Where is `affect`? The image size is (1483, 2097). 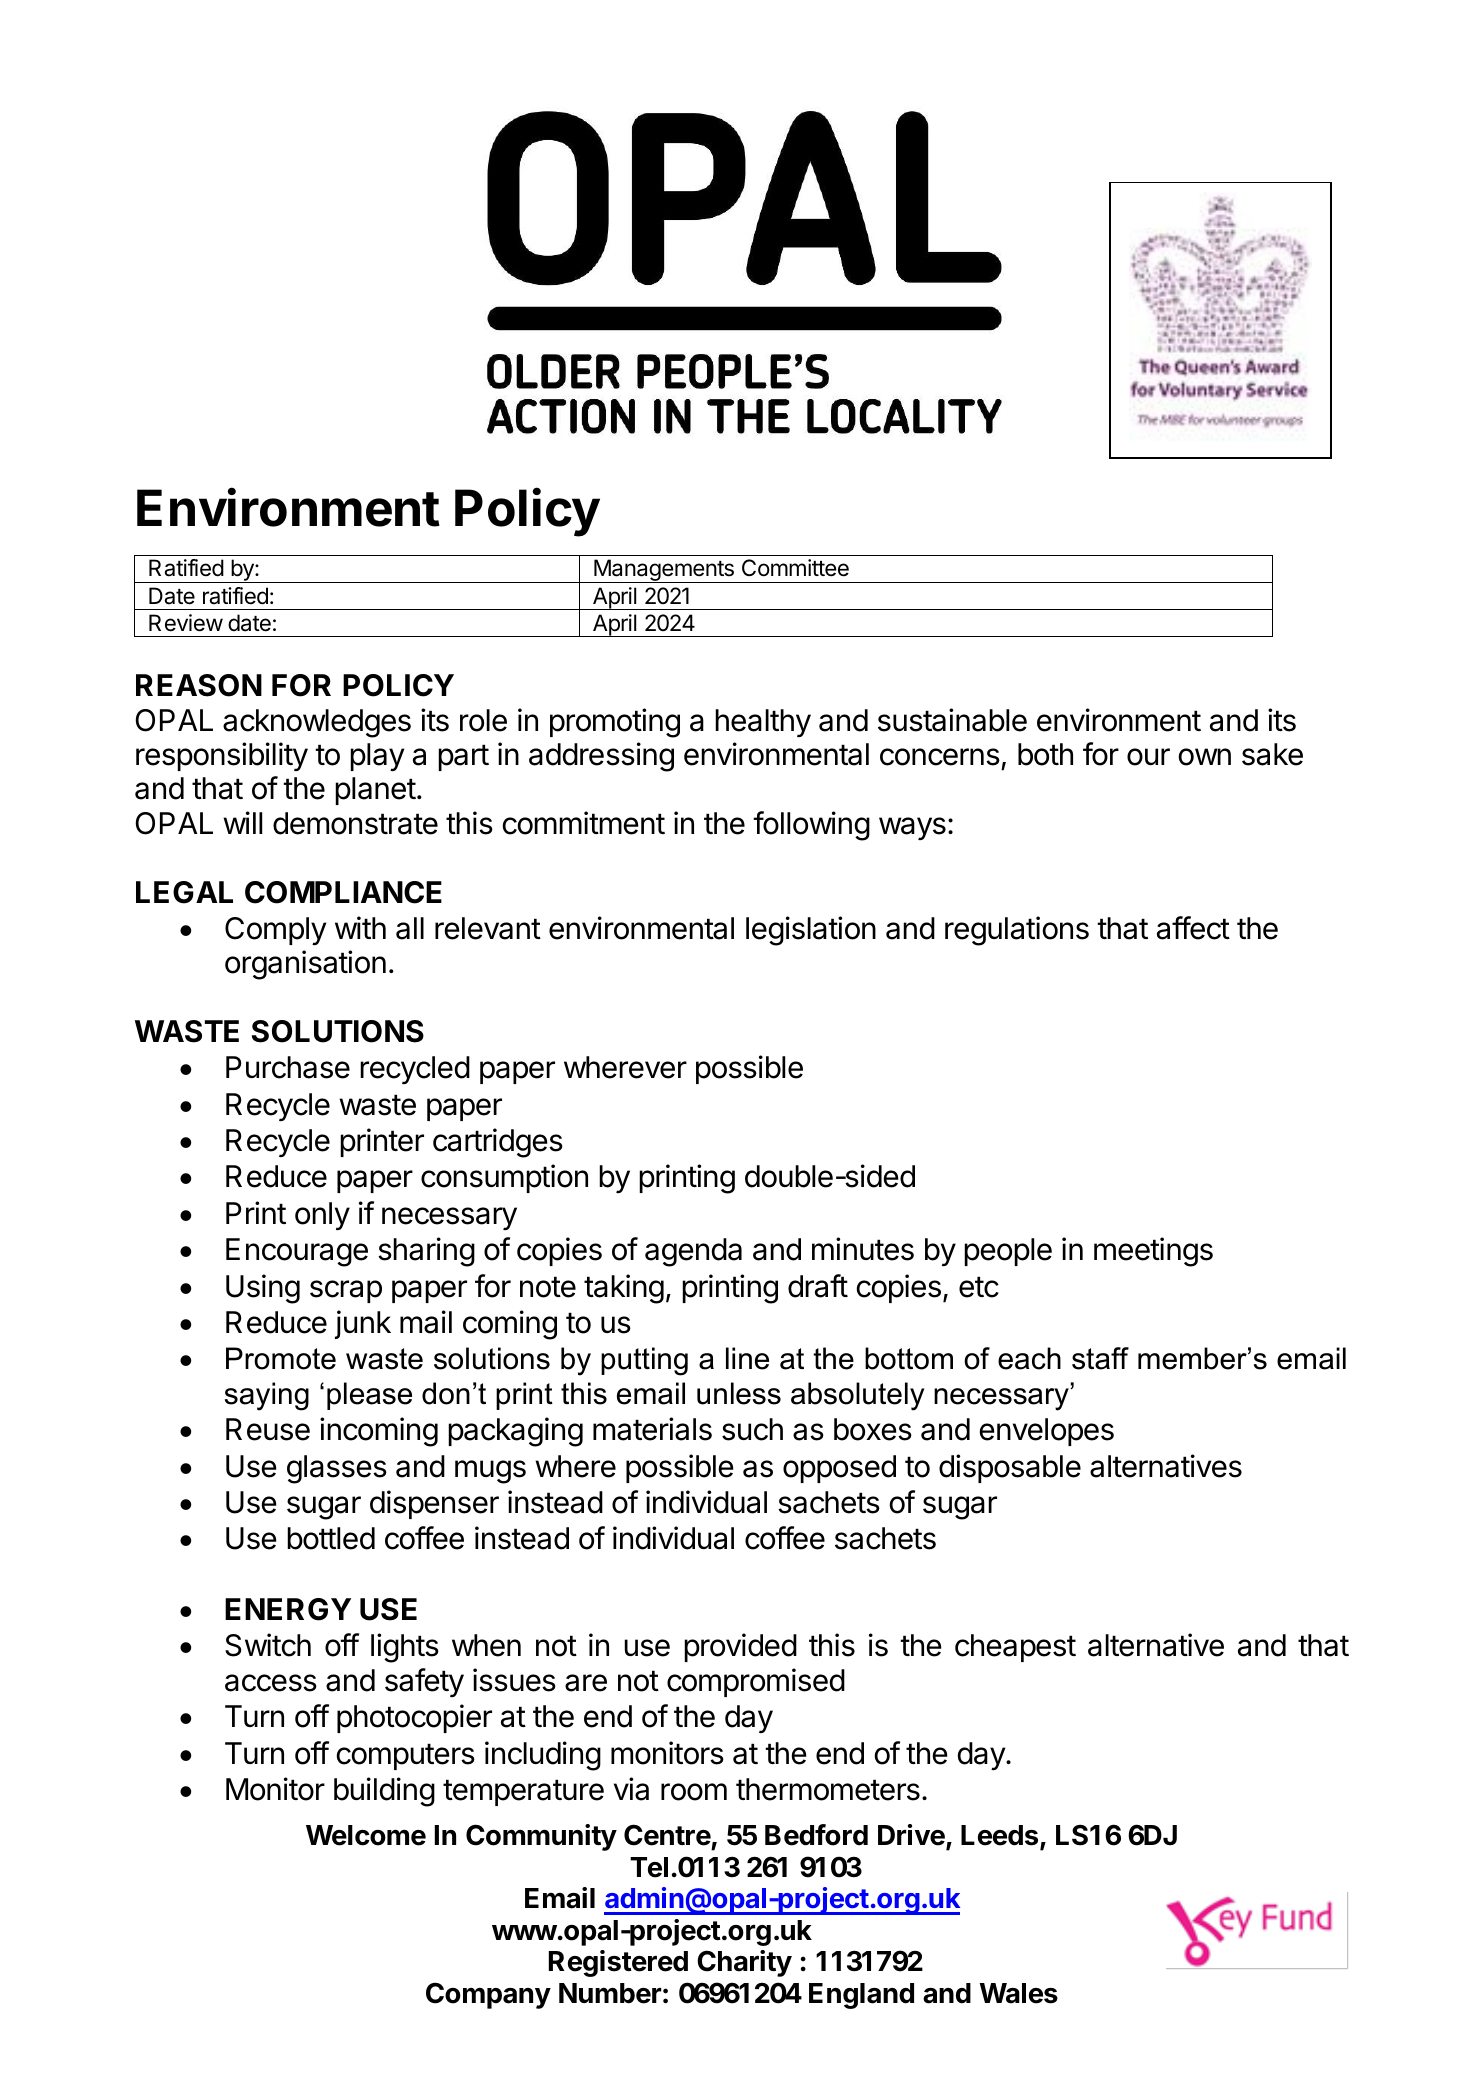 affect is located at coordinates (1193, 928).
